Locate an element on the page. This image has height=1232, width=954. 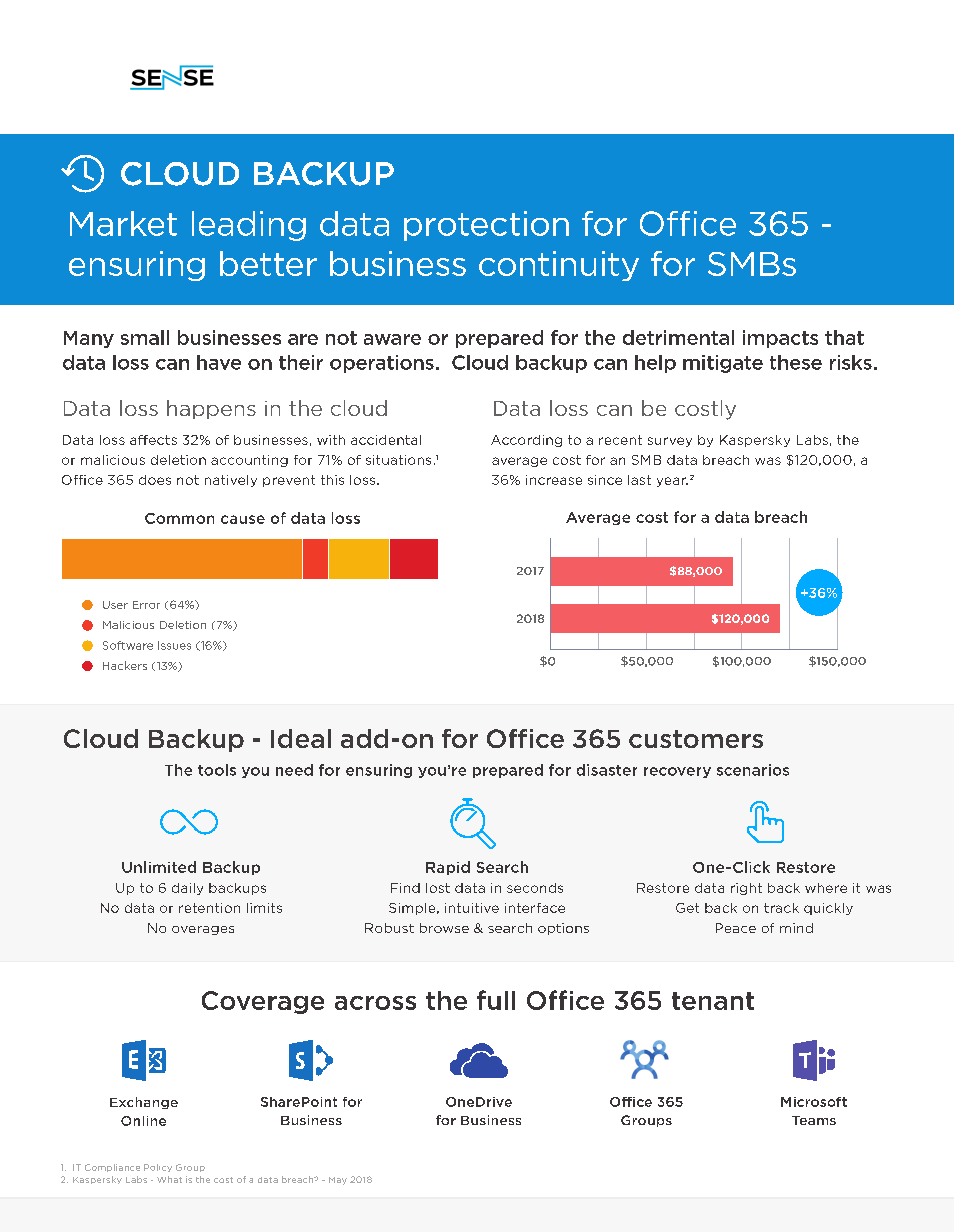
protection is located at coordinates (486, 226).
